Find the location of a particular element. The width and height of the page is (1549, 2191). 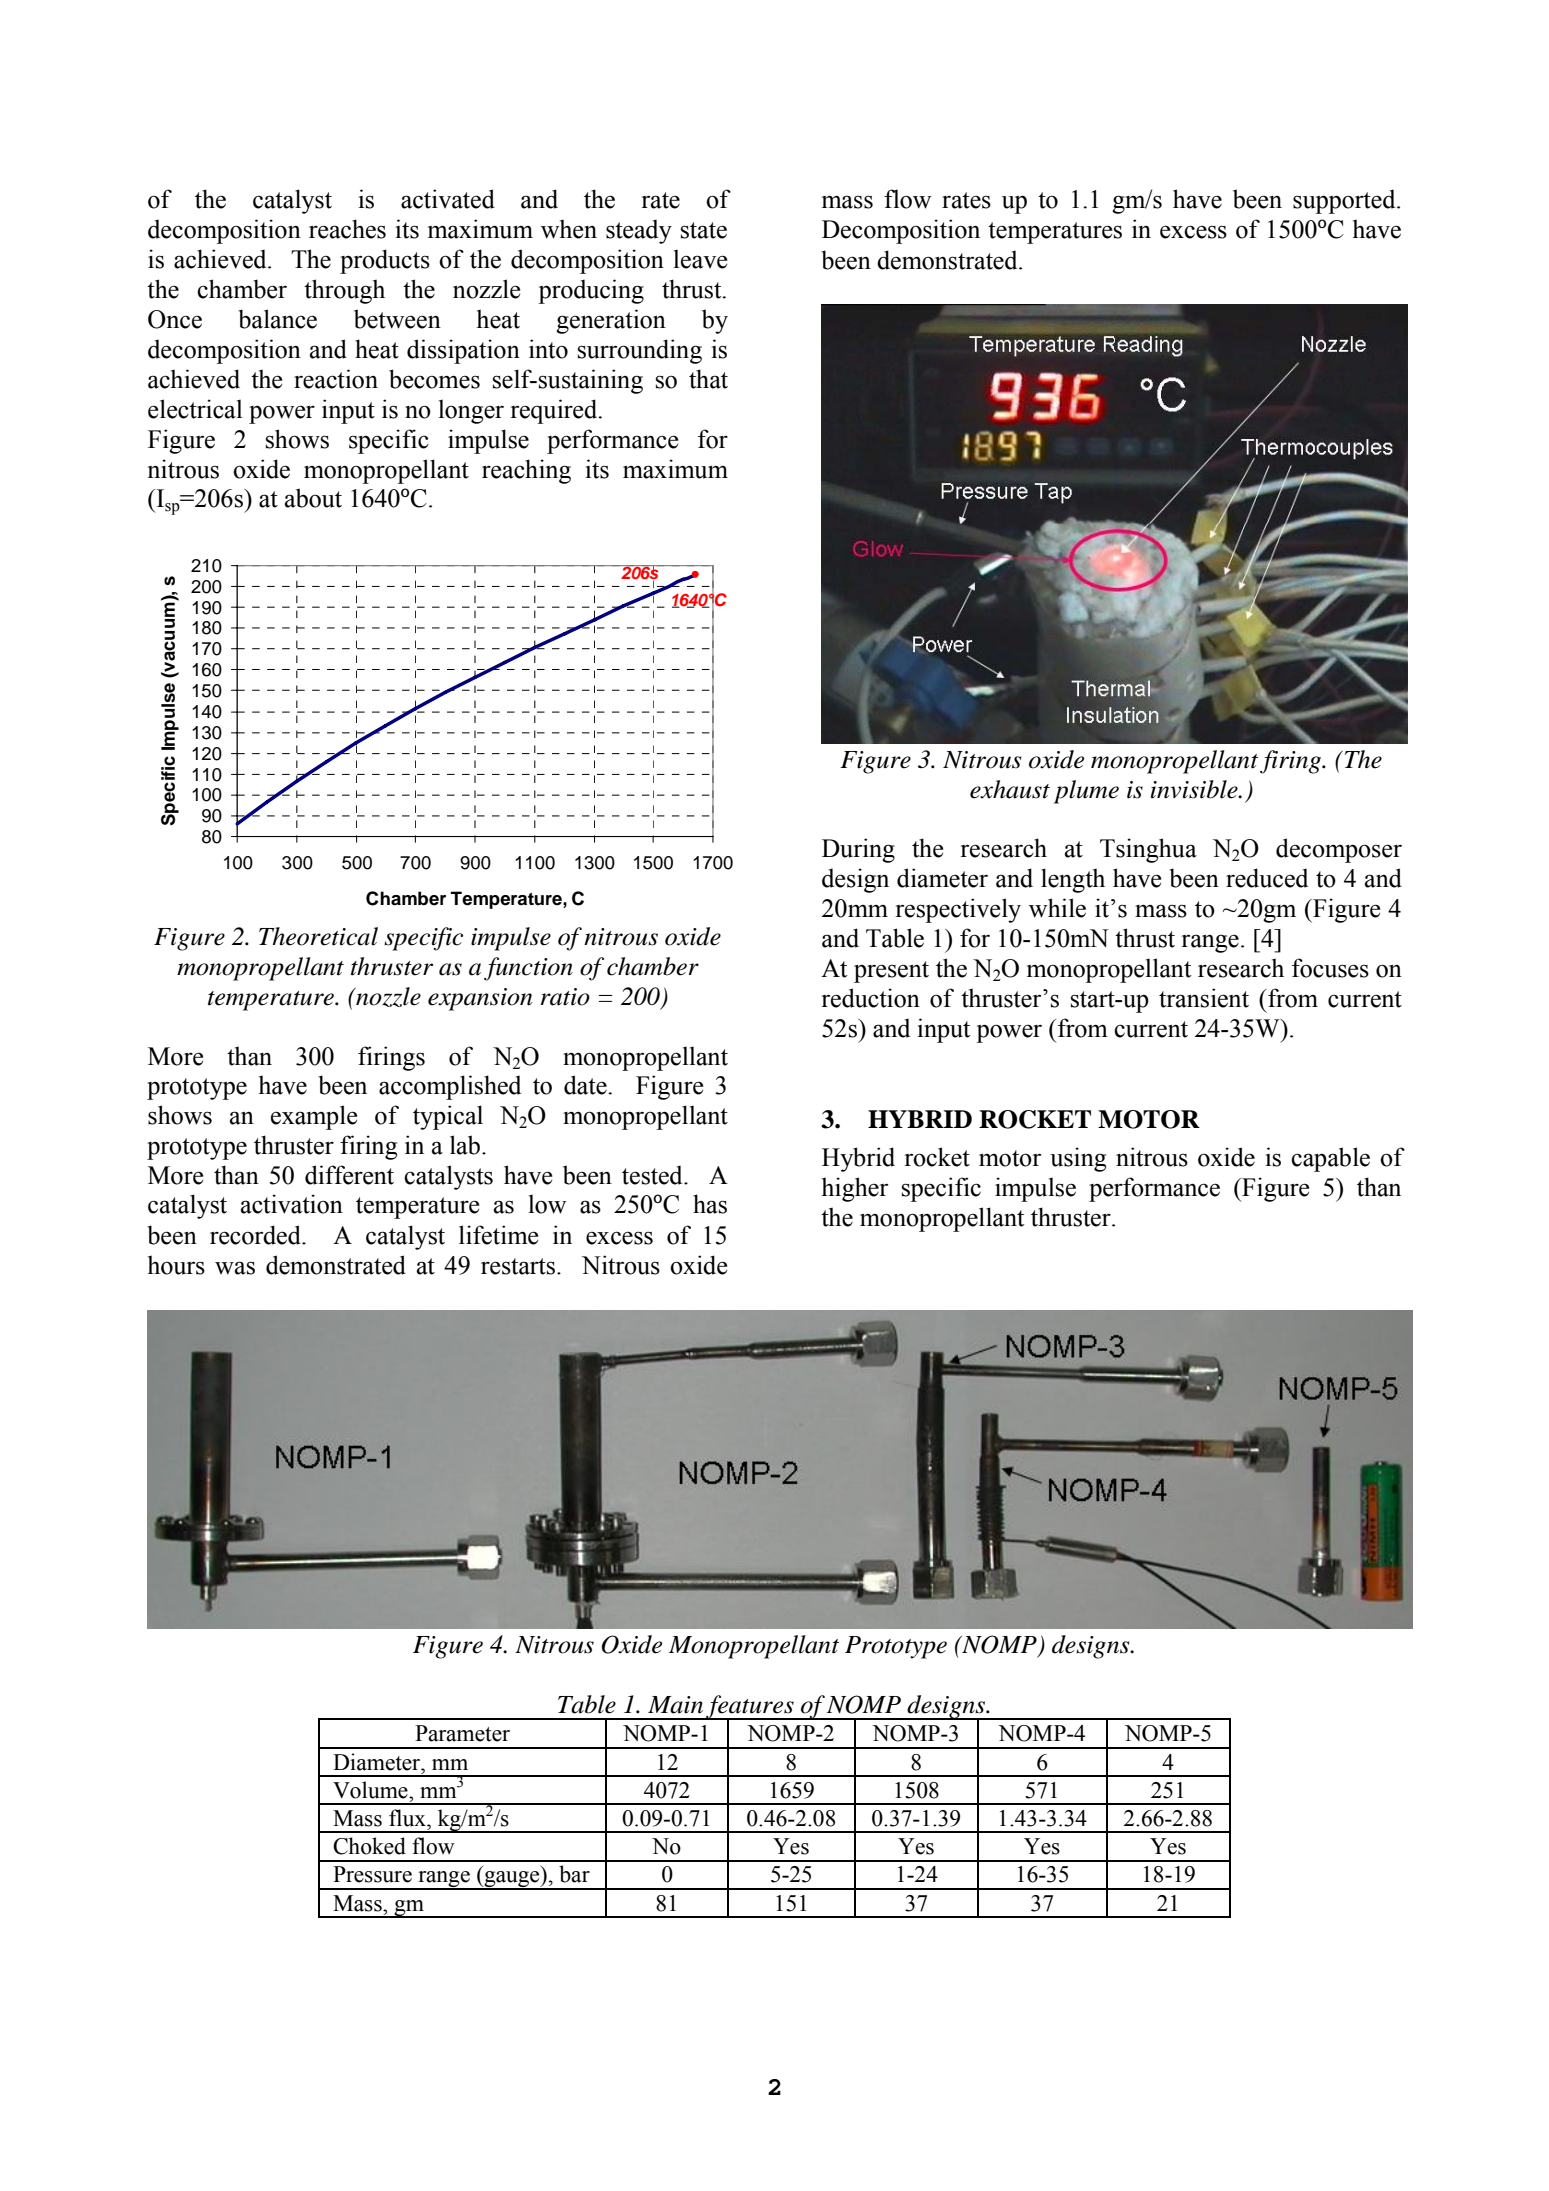

features is located at coordinates (750, 1708).
